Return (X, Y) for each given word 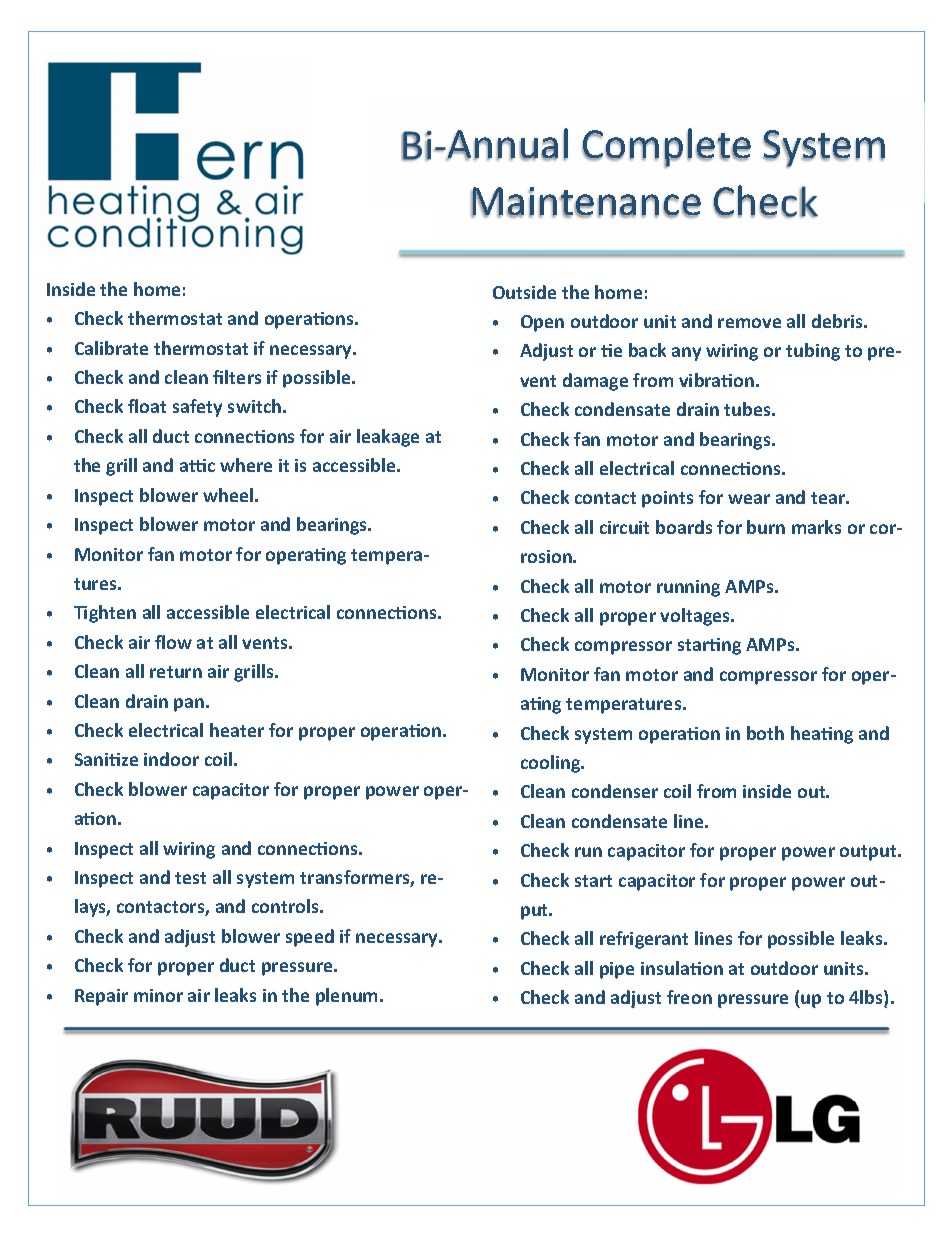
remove (749, 323)
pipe (617, 970)
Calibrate (111, 348)
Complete (666, 148)
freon (689, 997)
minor (158, 995)
